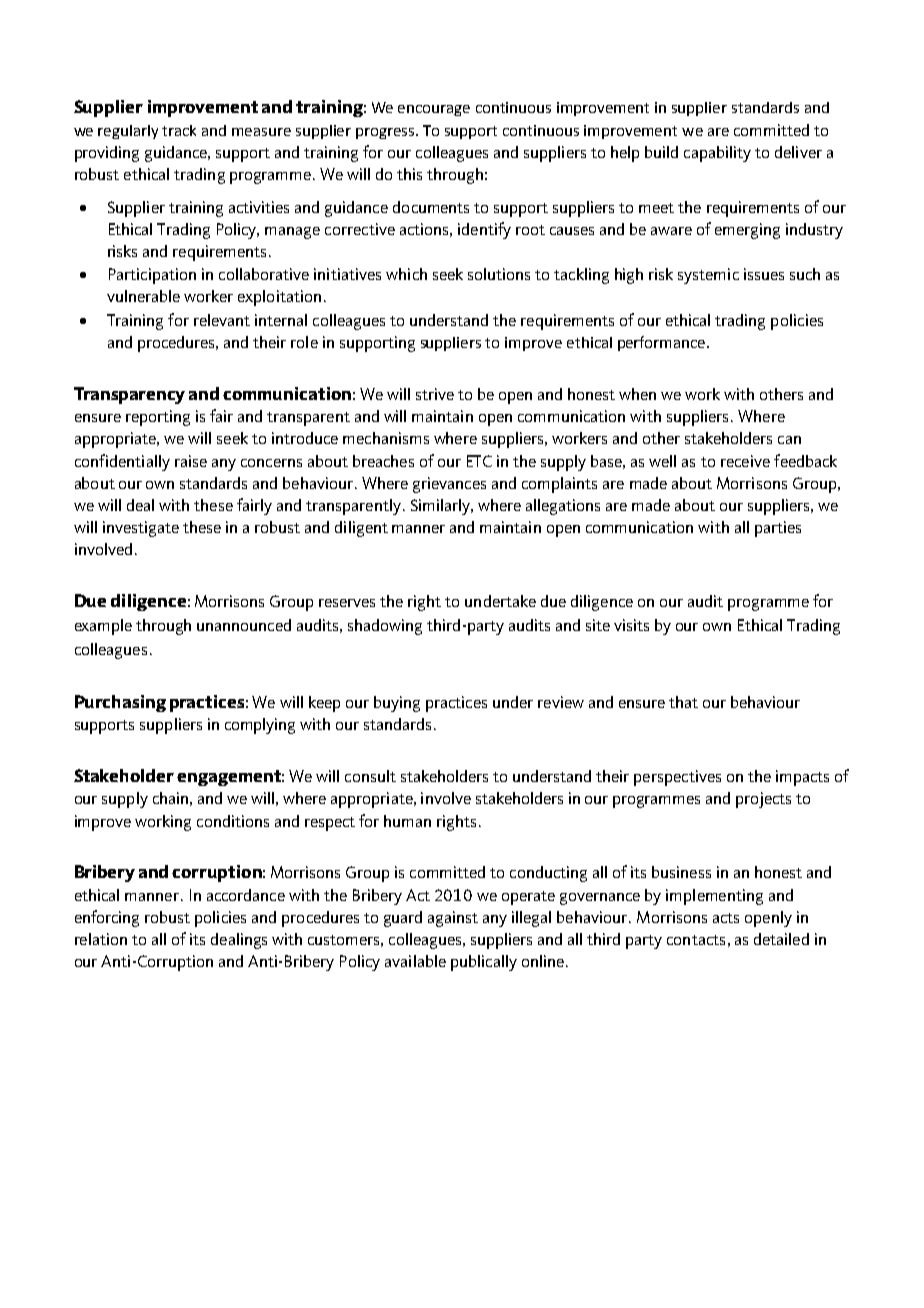  Describe the element at coordinates (222, 320) in the screenshot. I see `relevant` at that location.
